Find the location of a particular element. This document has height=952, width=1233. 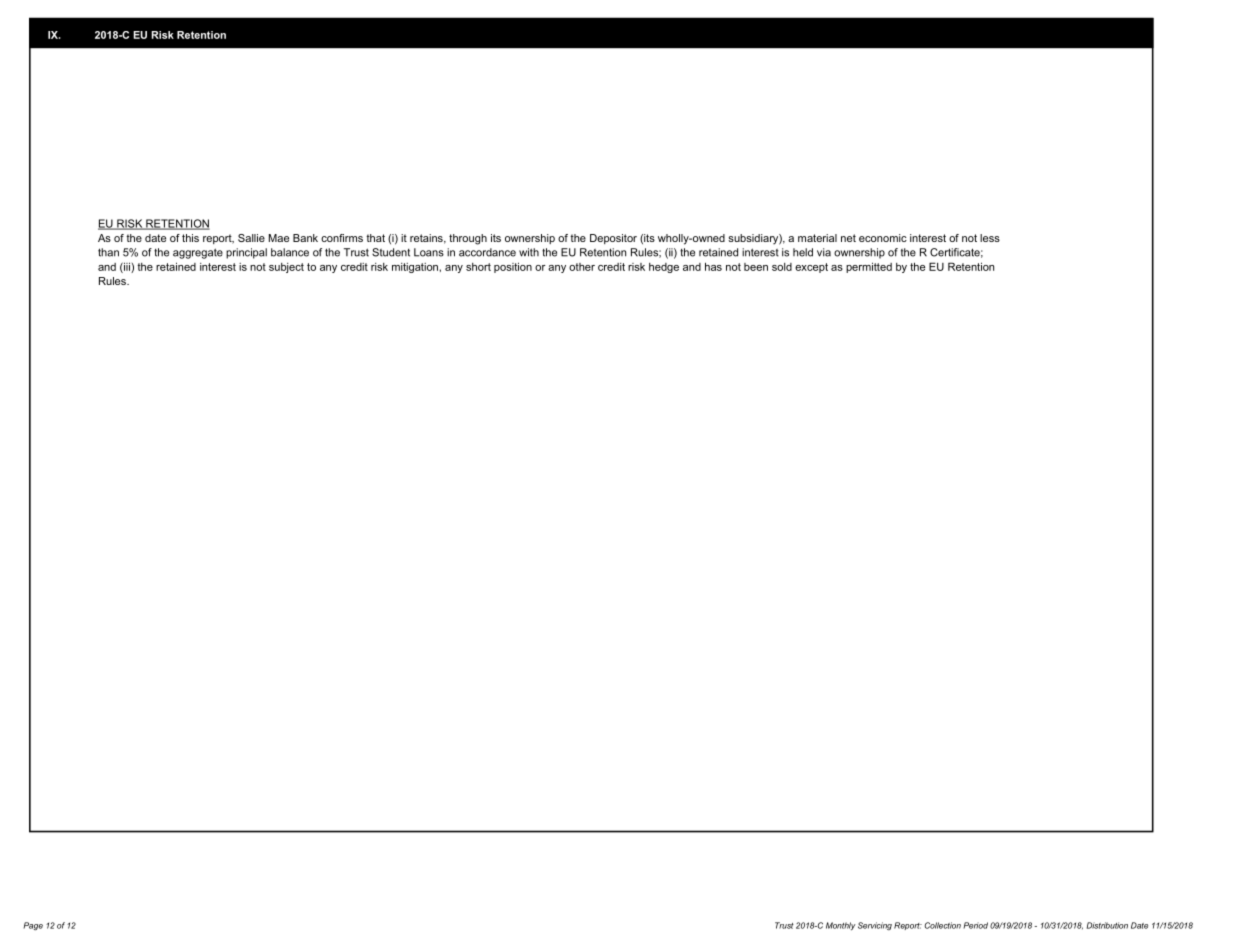

position is located at coordinates (513, 267).
